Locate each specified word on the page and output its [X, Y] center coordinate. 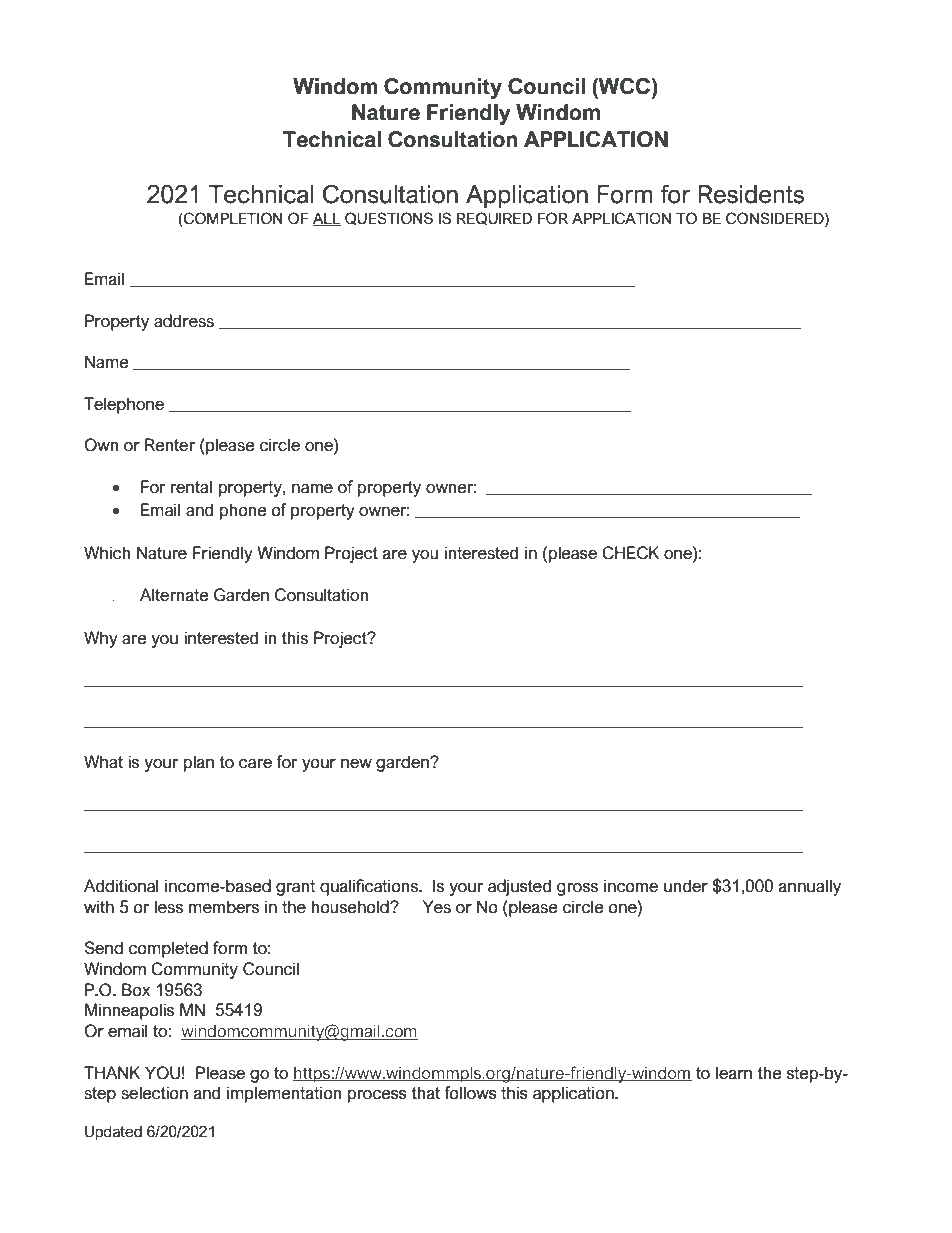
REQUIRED [494, 218]
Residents [751, 194]
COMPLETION [232, 218]
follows [470, 1093]
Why [101, 639]
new [356, 764]
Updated [113, 1133]
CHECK [630, 553]
